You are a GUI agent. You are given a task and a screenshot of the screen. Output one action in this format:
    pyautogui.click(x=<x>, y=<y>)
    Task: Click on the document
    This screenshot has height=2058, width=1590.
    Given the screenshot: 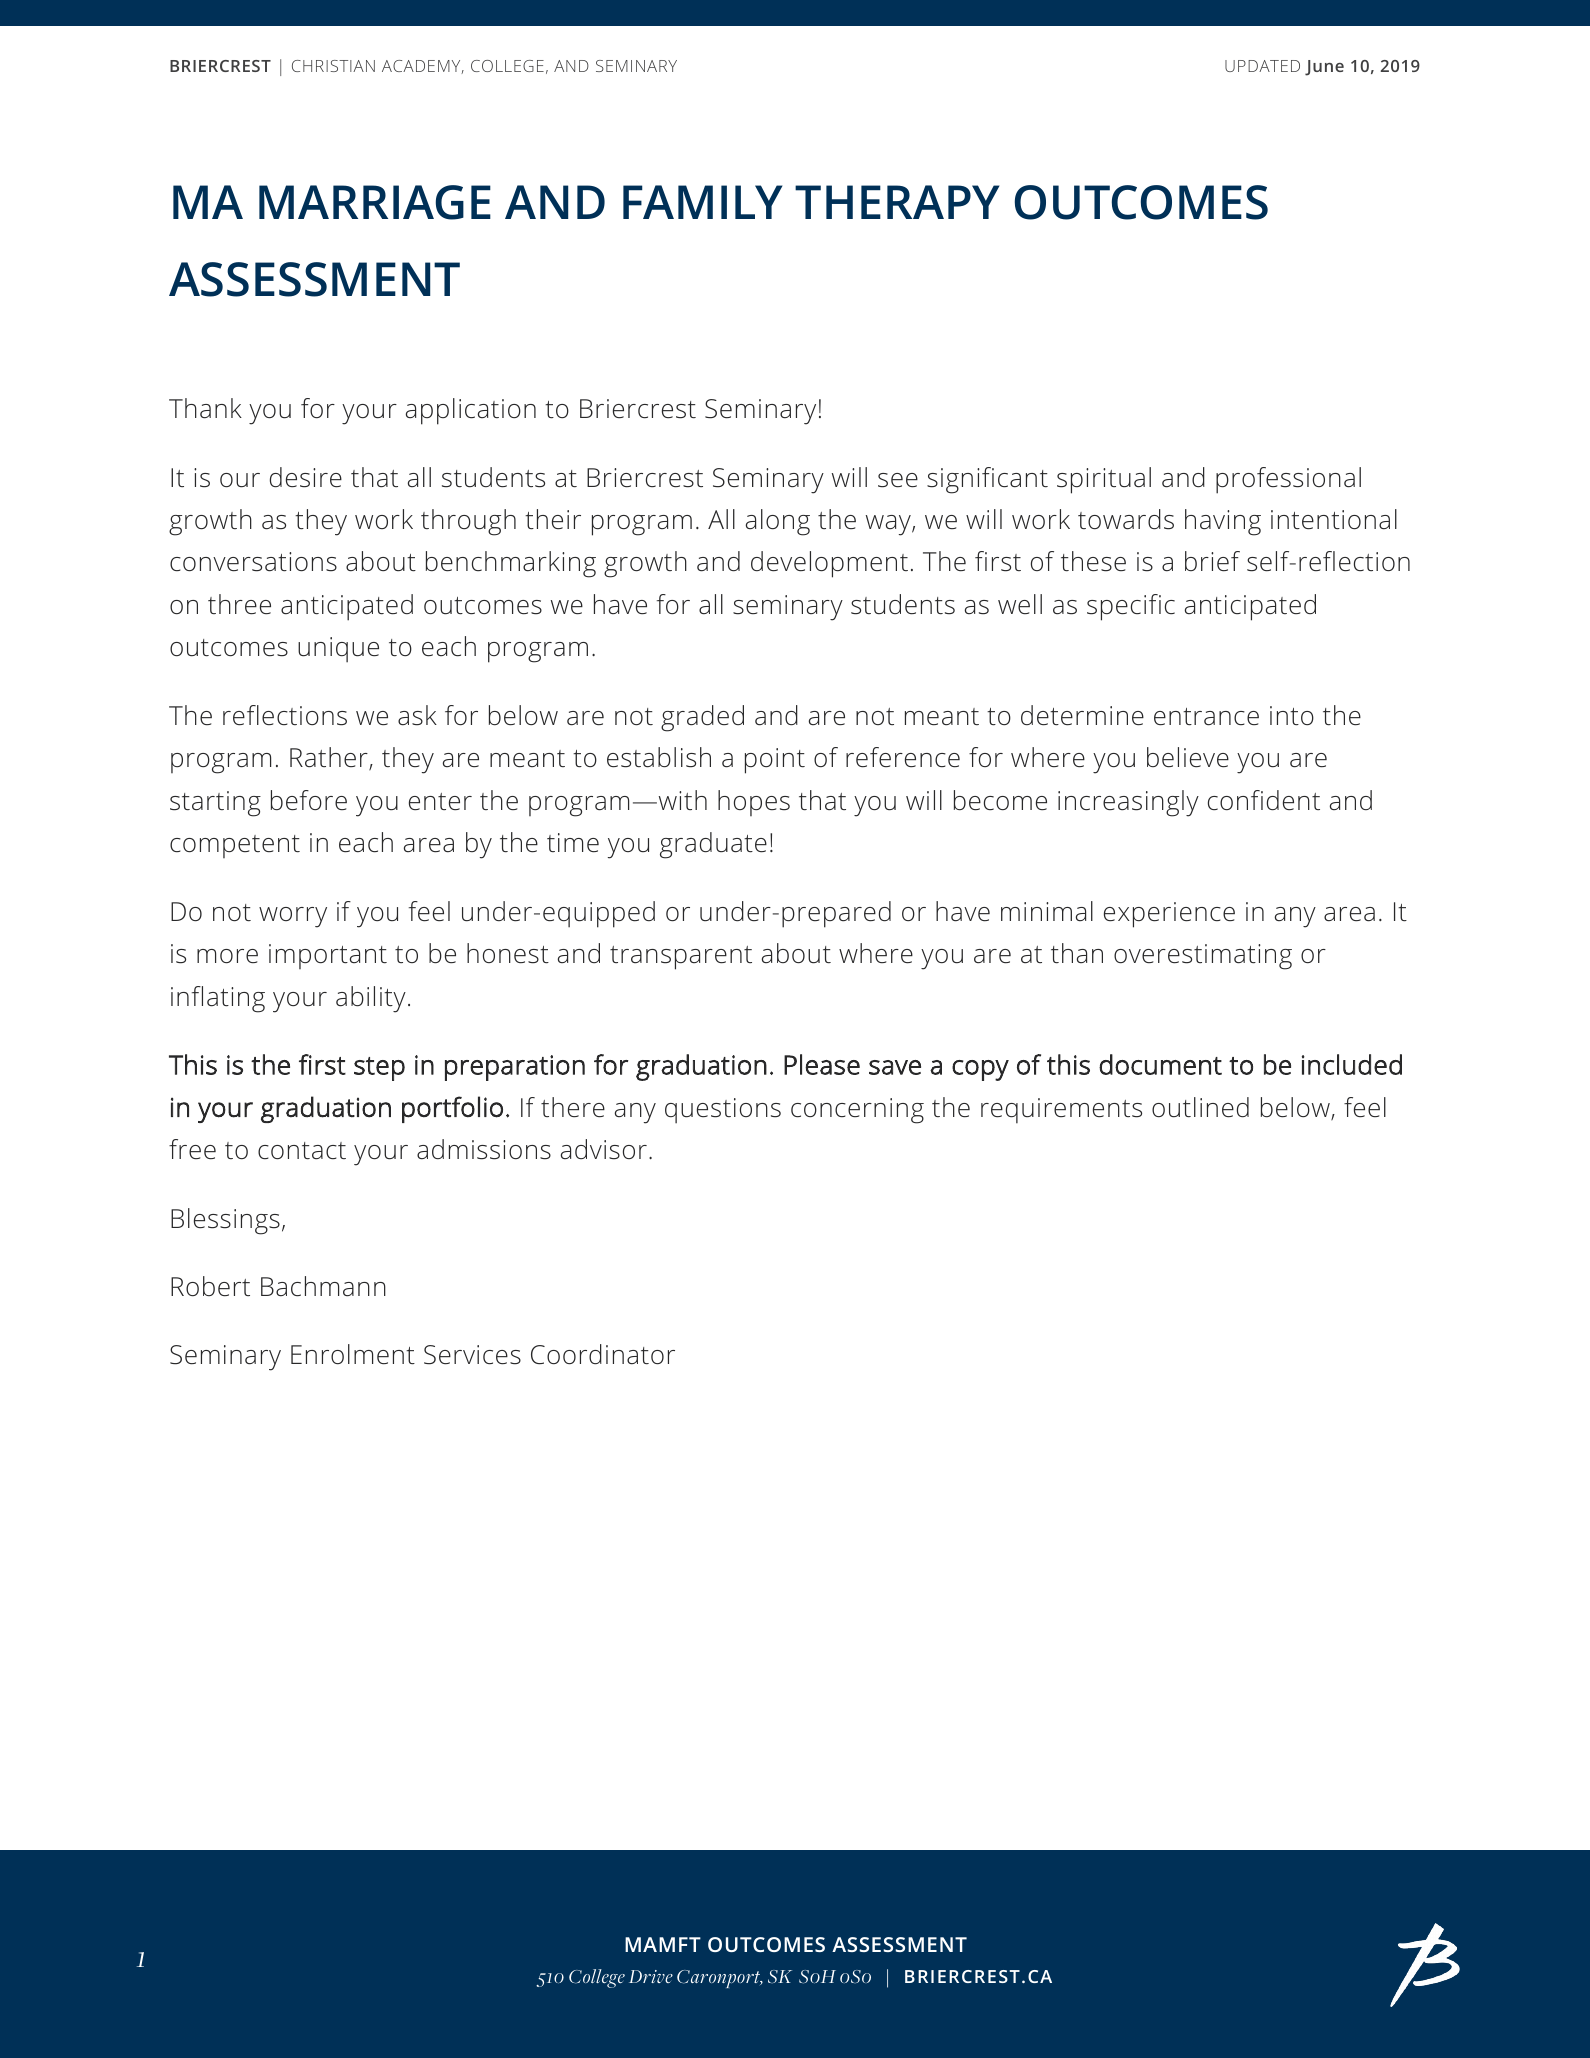 What is the action you would take?
    pyautogui.click(x=1160, y=1064)
